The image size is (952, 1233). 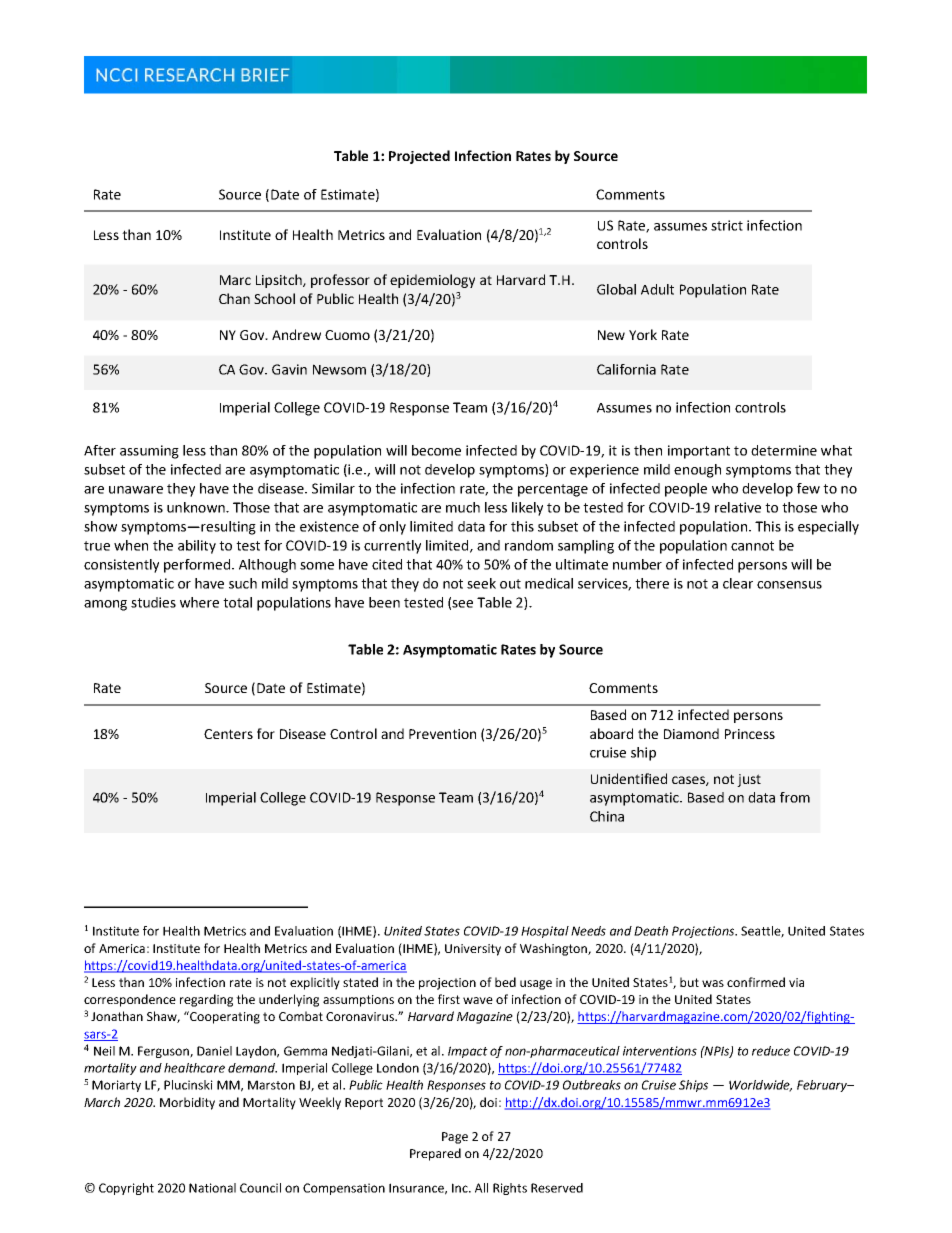 I want to click on determine, so click(x=784, y=450).
